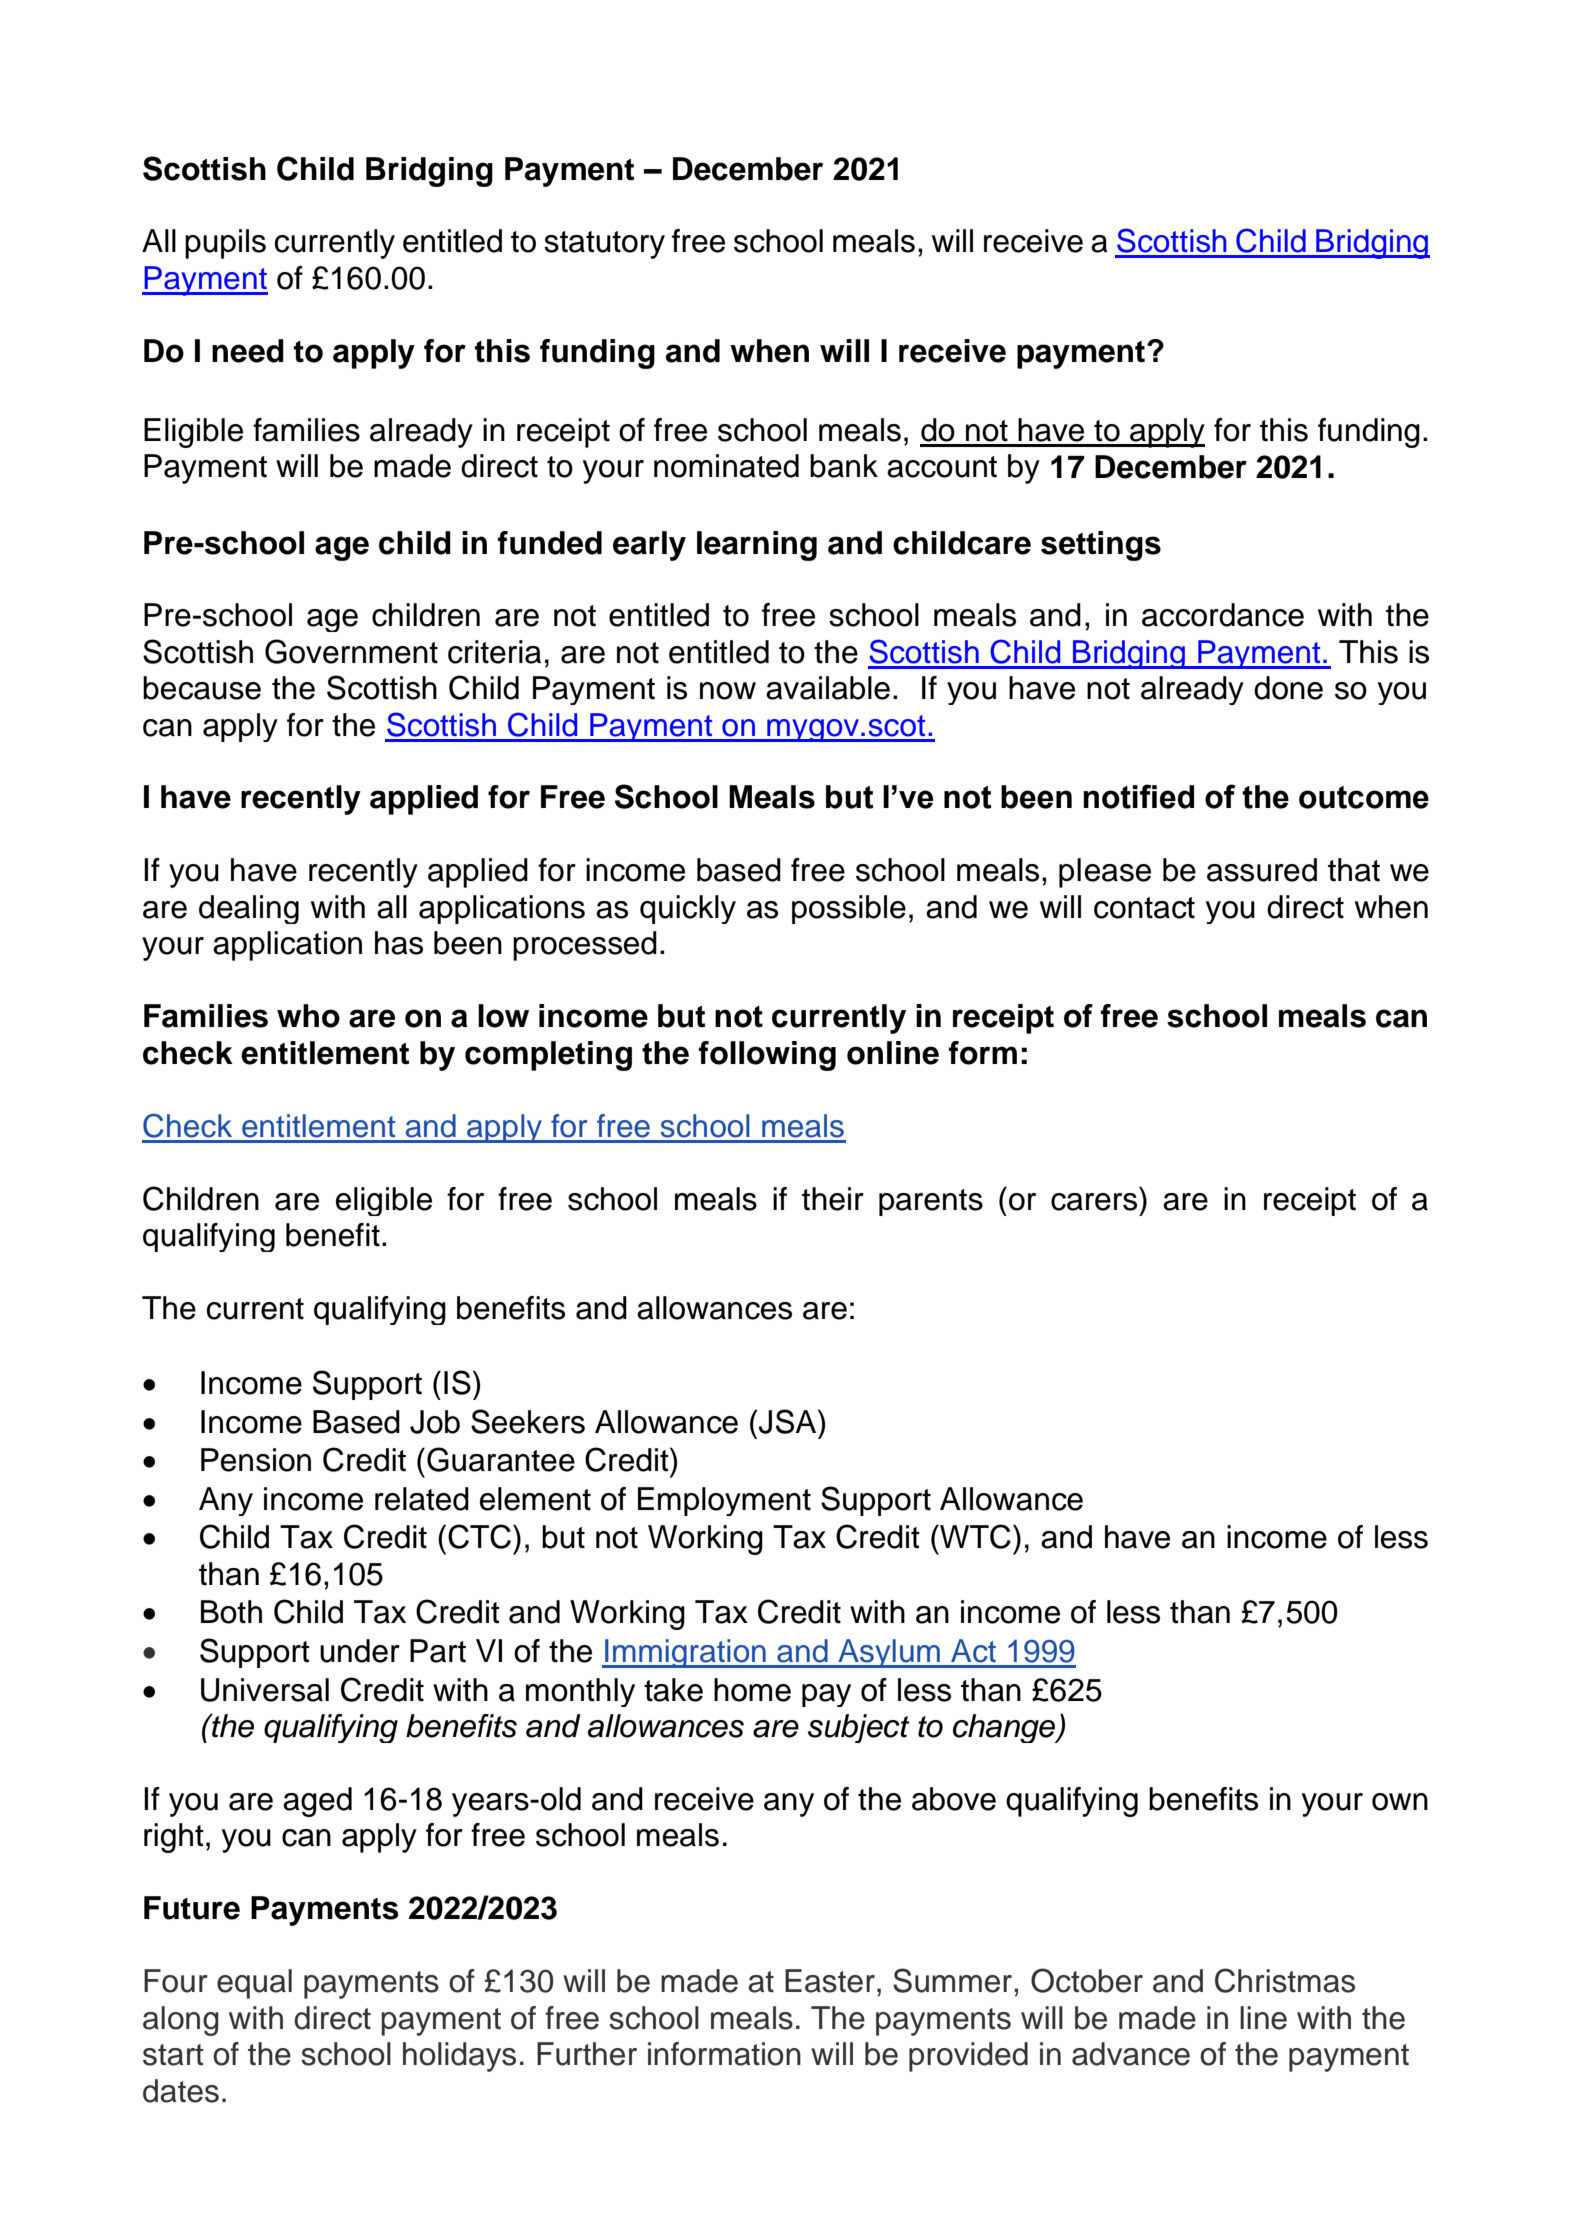  I want to click on their, so click(833, 1199).
